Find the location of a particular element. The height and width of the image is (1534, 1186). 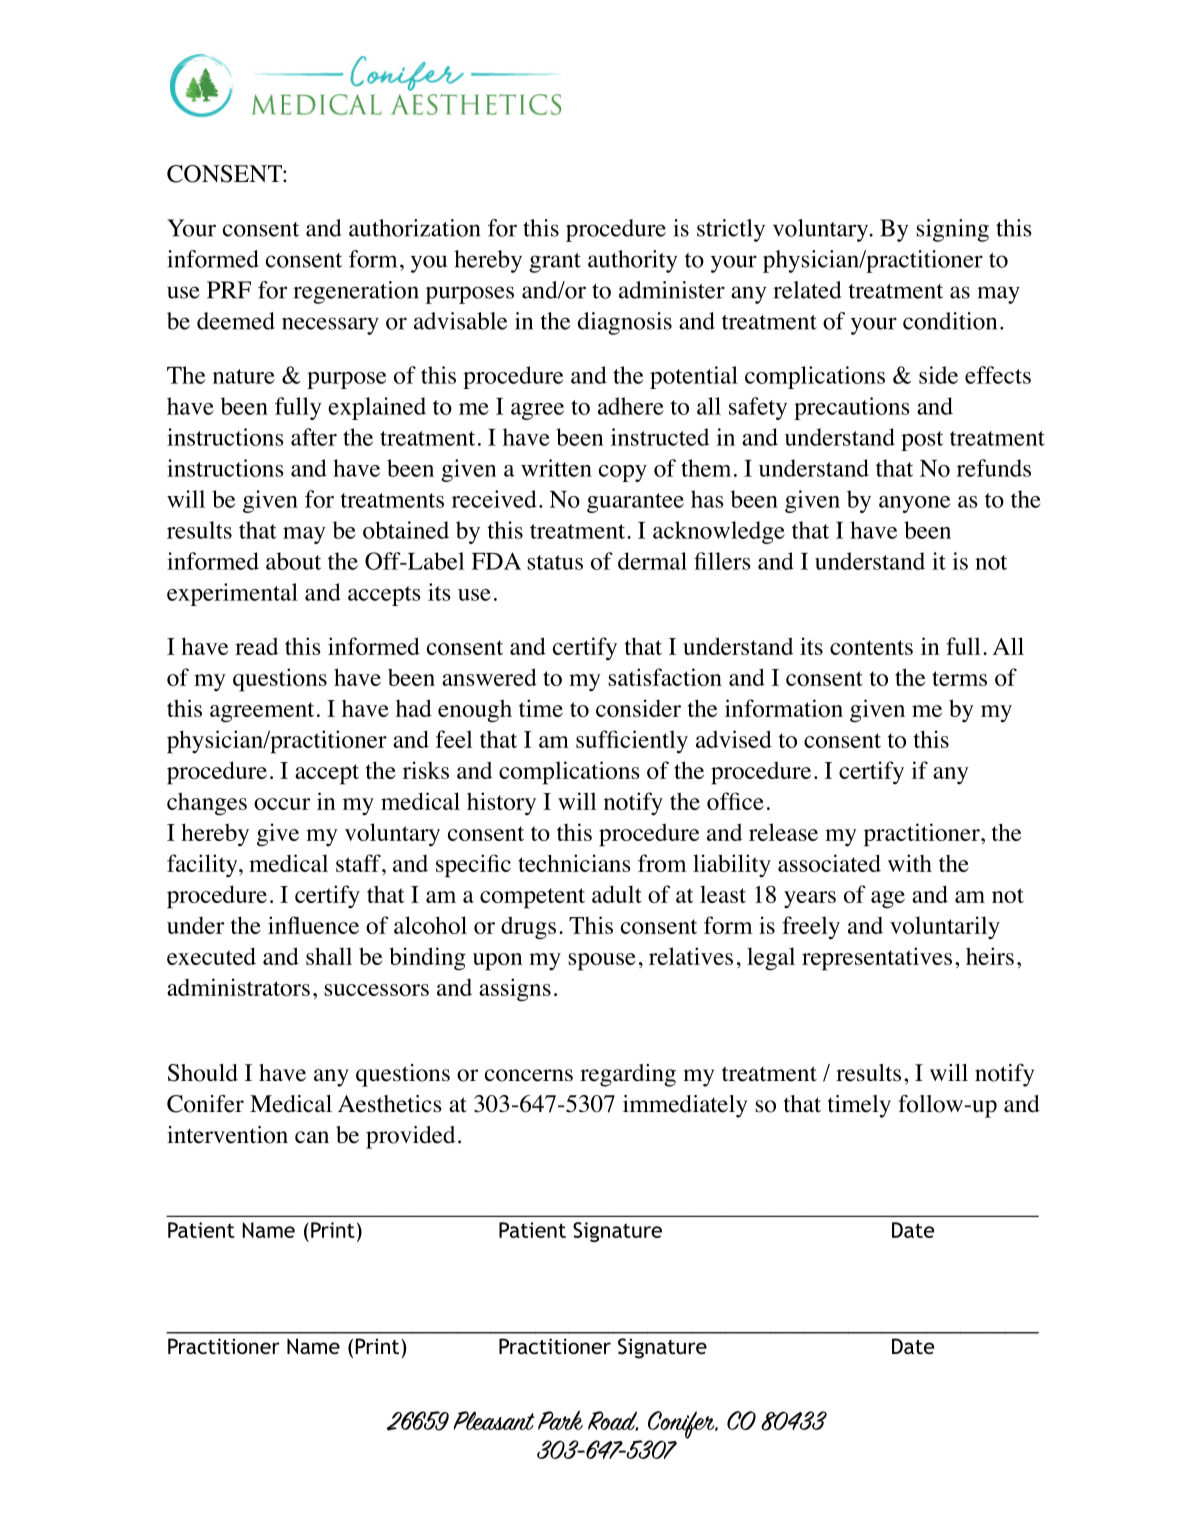

Road is located at coordinates (613, 1421).
